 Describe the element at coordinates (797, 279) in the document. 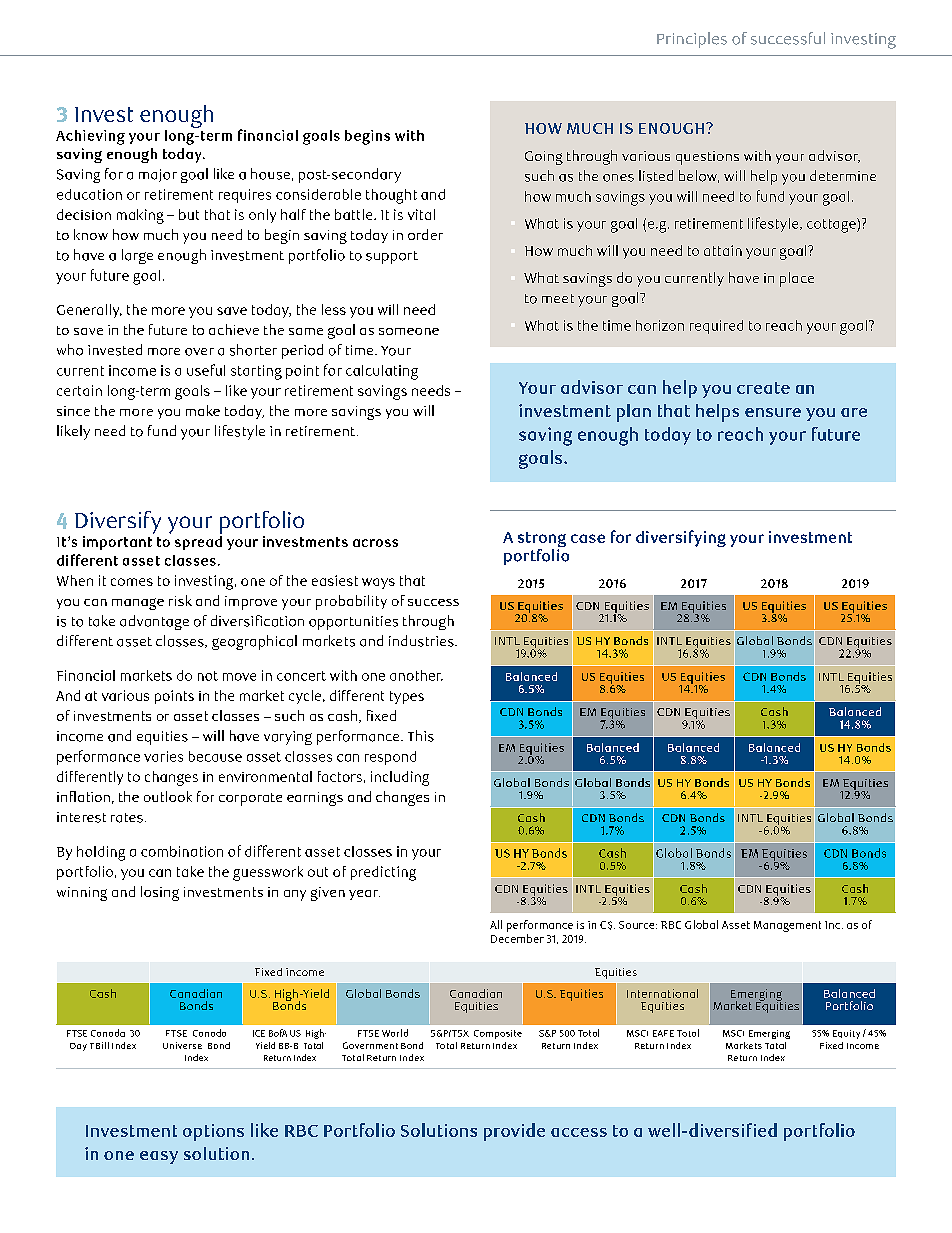

I see `place` at that location.
